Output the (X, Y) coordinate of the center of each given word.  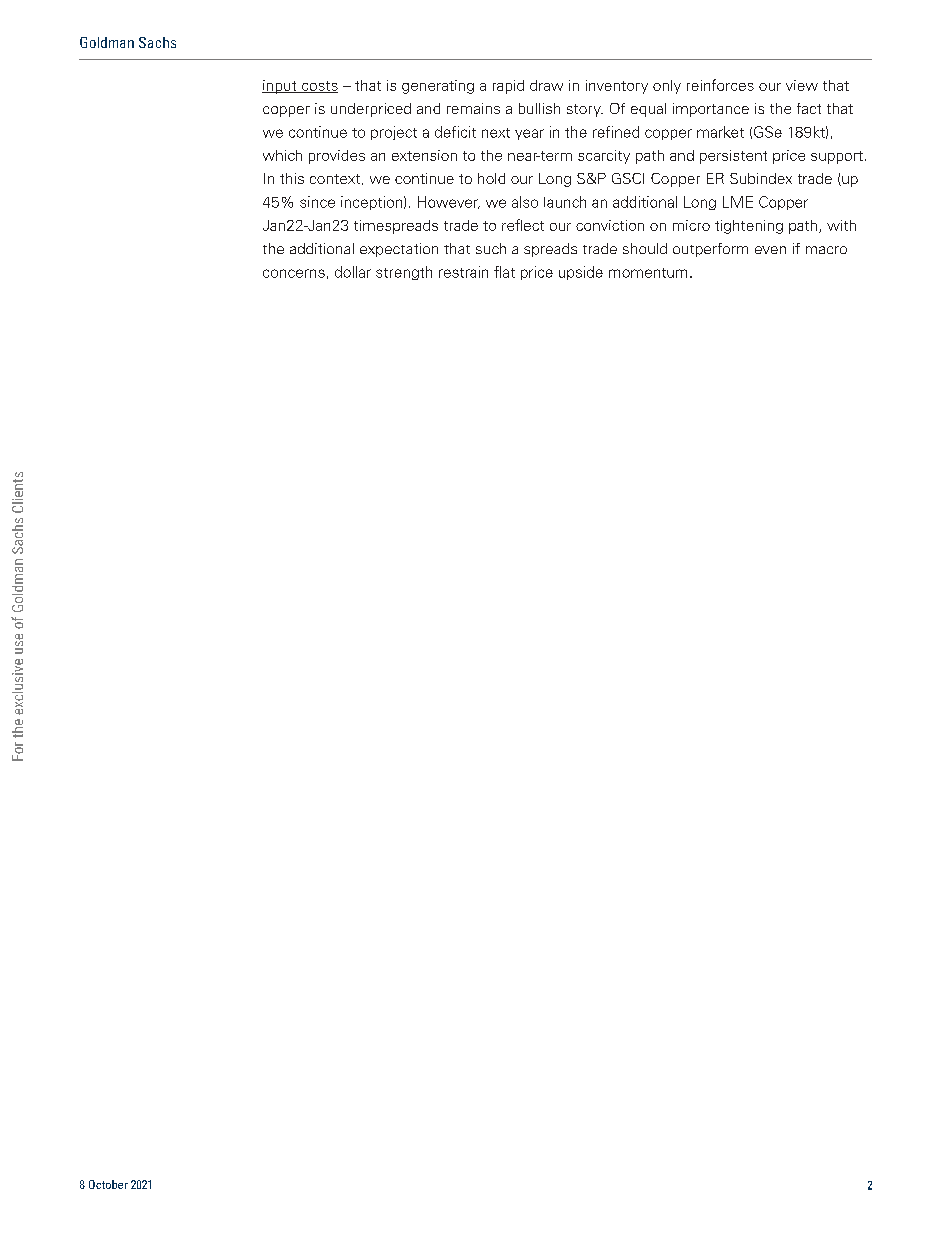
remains (473, 108)
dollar (353, 272)
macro (826, 250)
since (317, 202)
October (108, 1184)
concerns (294, 273)
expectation (399, 250)
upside (581, 273)
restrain (463, 272)
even (770, 250)
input (280, 87)
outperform (710, 250)
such (491, 248)
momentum (648, 273)
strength (404, 273)
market (720, 132)
